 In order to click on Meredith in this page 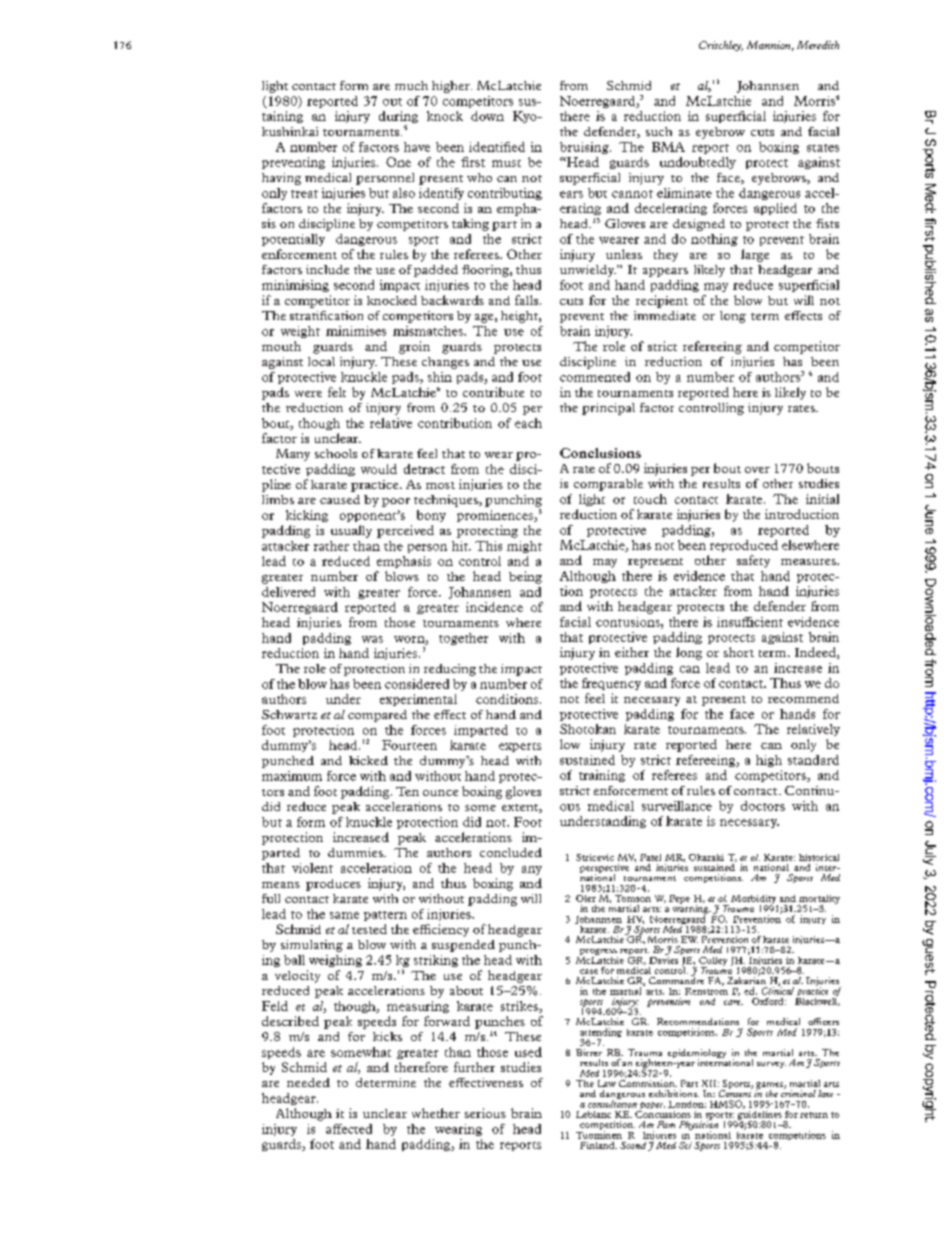, I will do `click(818, 45)`.
